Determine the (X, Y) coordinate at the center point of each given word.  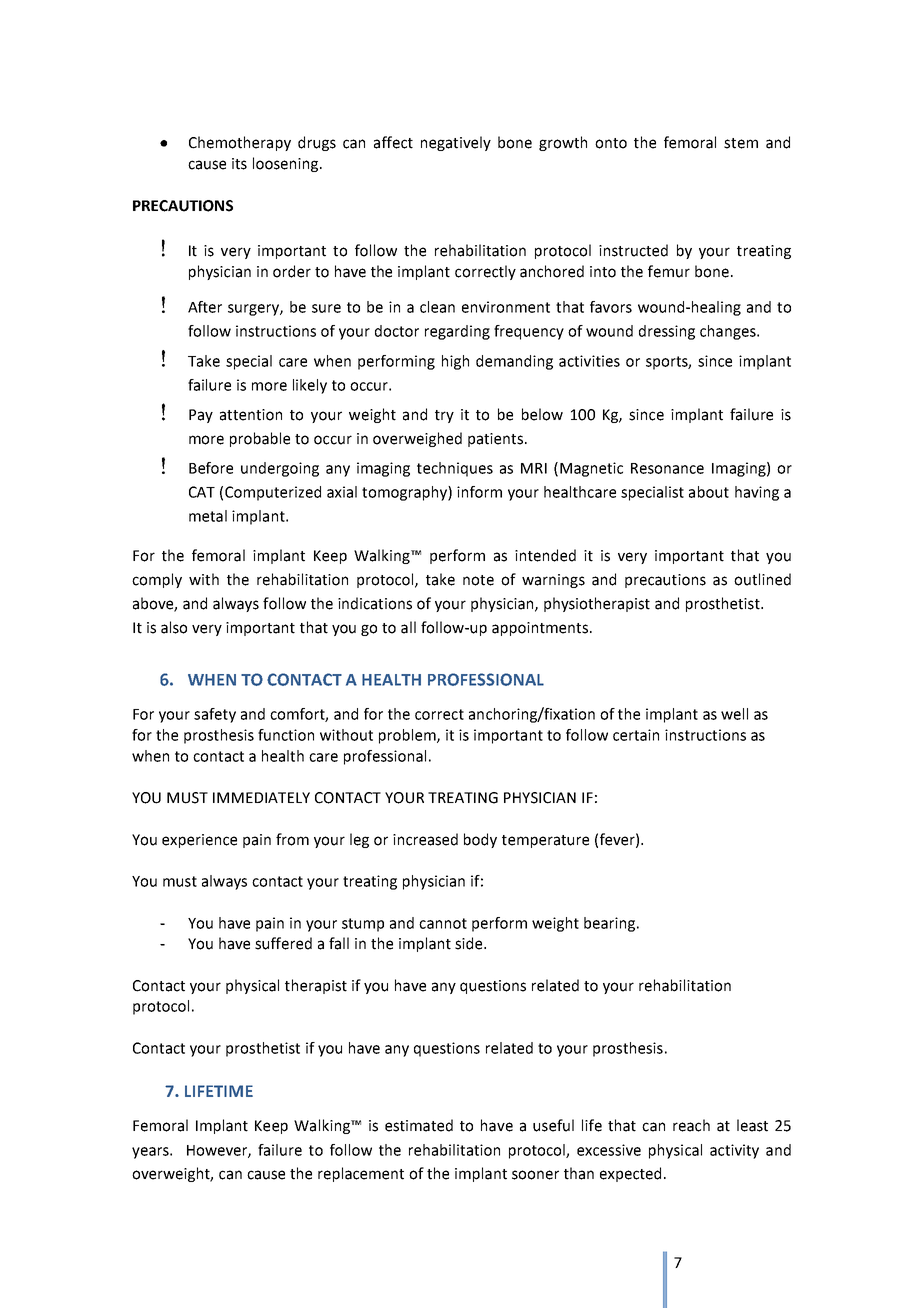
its (239, 164)
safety (215, 715)
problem (408, 736)
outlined (762, 579)
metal (208, 516)
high (455, 362)
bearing (611, 924)
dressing (667, 332)
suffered (283, 943)
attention (251, 415)
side (470, 943)
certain (636, 735)
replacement (361, 1174)
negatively (456, 143)
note (478, 580)
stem (741, 143)
